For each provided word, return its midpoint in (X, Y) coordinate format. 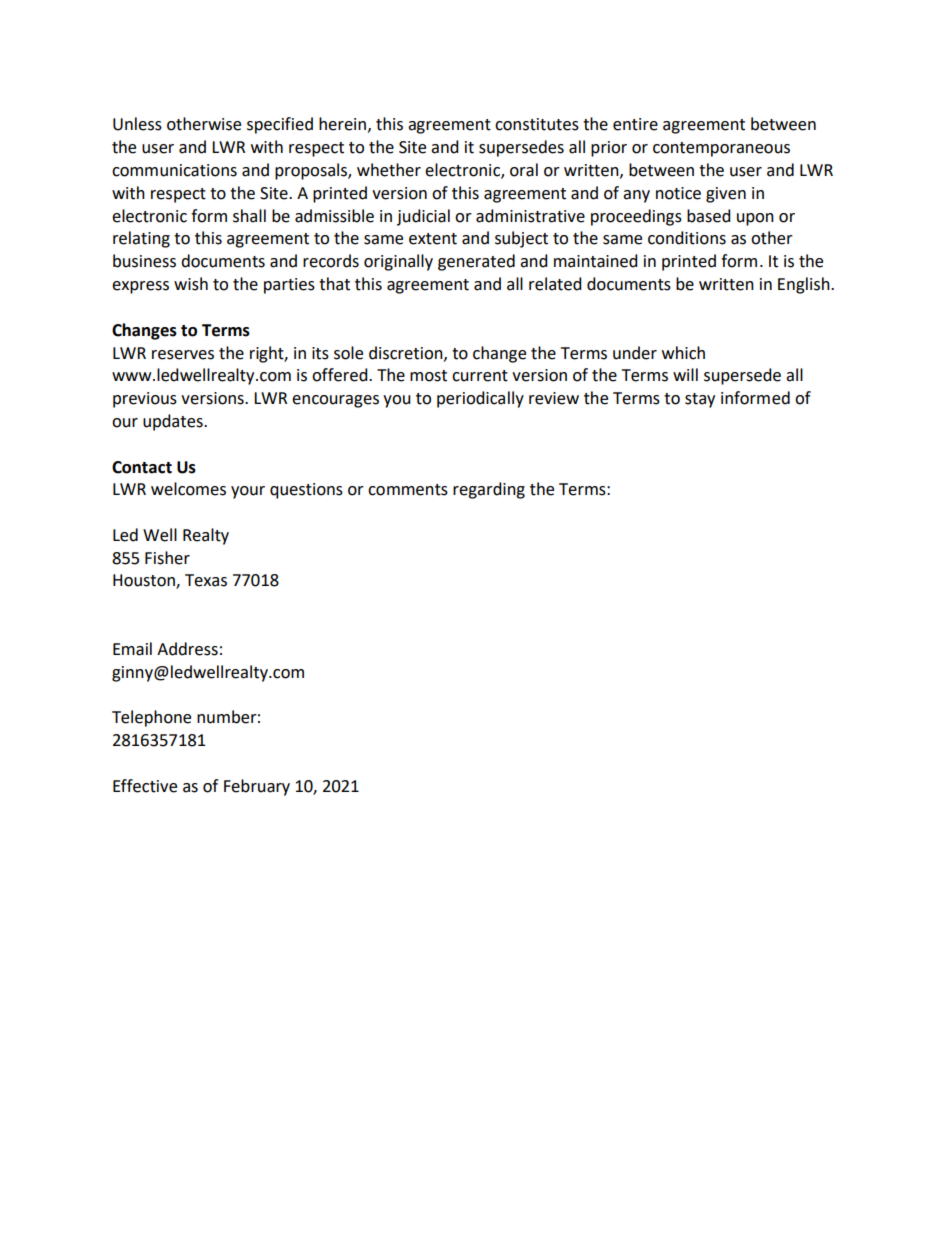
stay (700, 400)
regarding (489, 490)
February (257, 787)
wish (191, 284)
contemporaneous (721, 149)
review (554, 398)
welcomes (188, 489)
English (805, 285)
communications (174, 170)
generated (476, 262)
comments (408, 490)
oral (524, 170)
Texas (206, 580)
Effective (145, 786)
